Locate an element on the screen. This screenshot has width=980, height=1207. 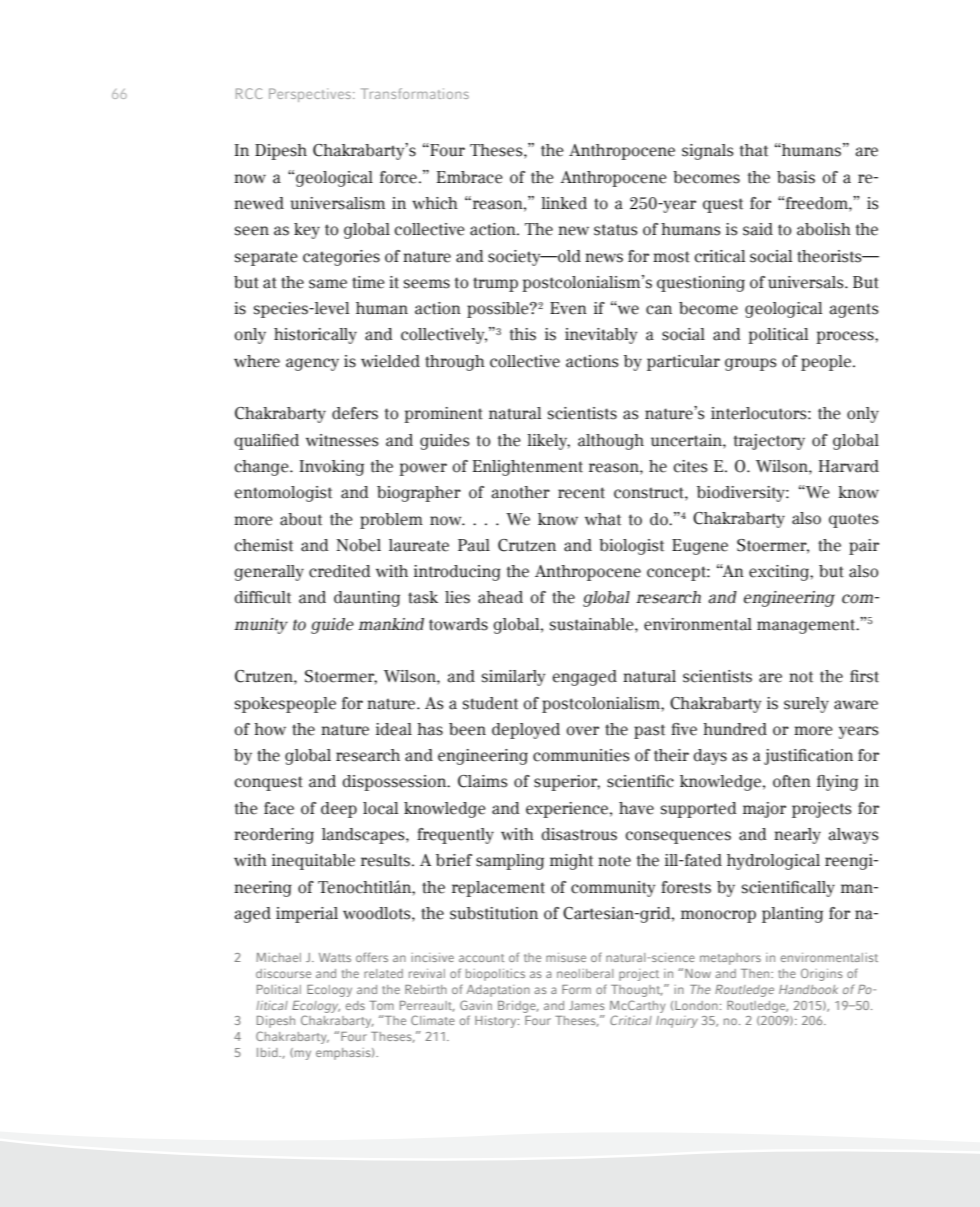
witnesses is located at coordinates (342, 440).
